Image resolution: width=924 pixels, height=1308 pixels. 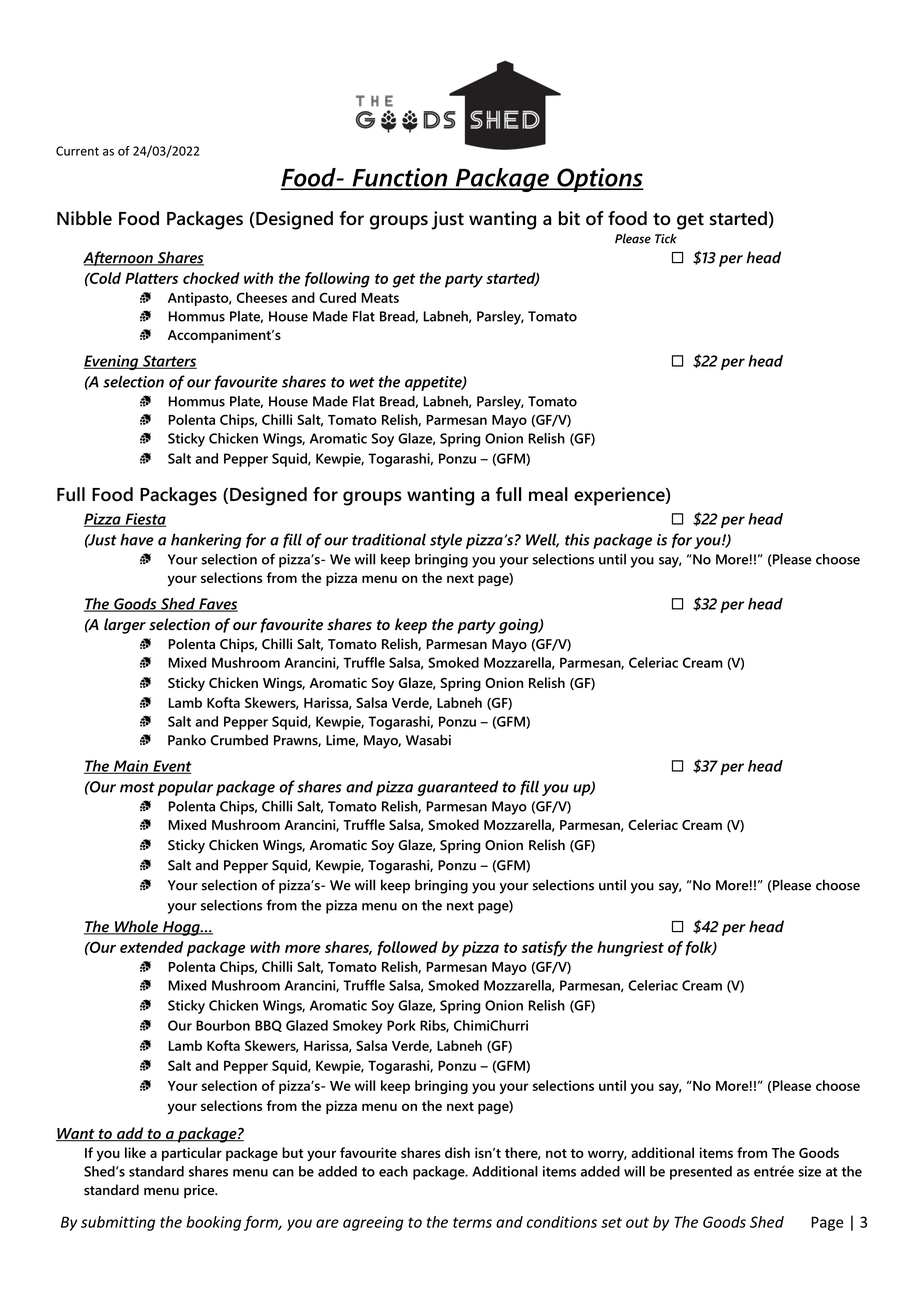 What do you see at coordinates (472, 1222) in the page?
I see `terms` at bounding box center [472, 1222].
